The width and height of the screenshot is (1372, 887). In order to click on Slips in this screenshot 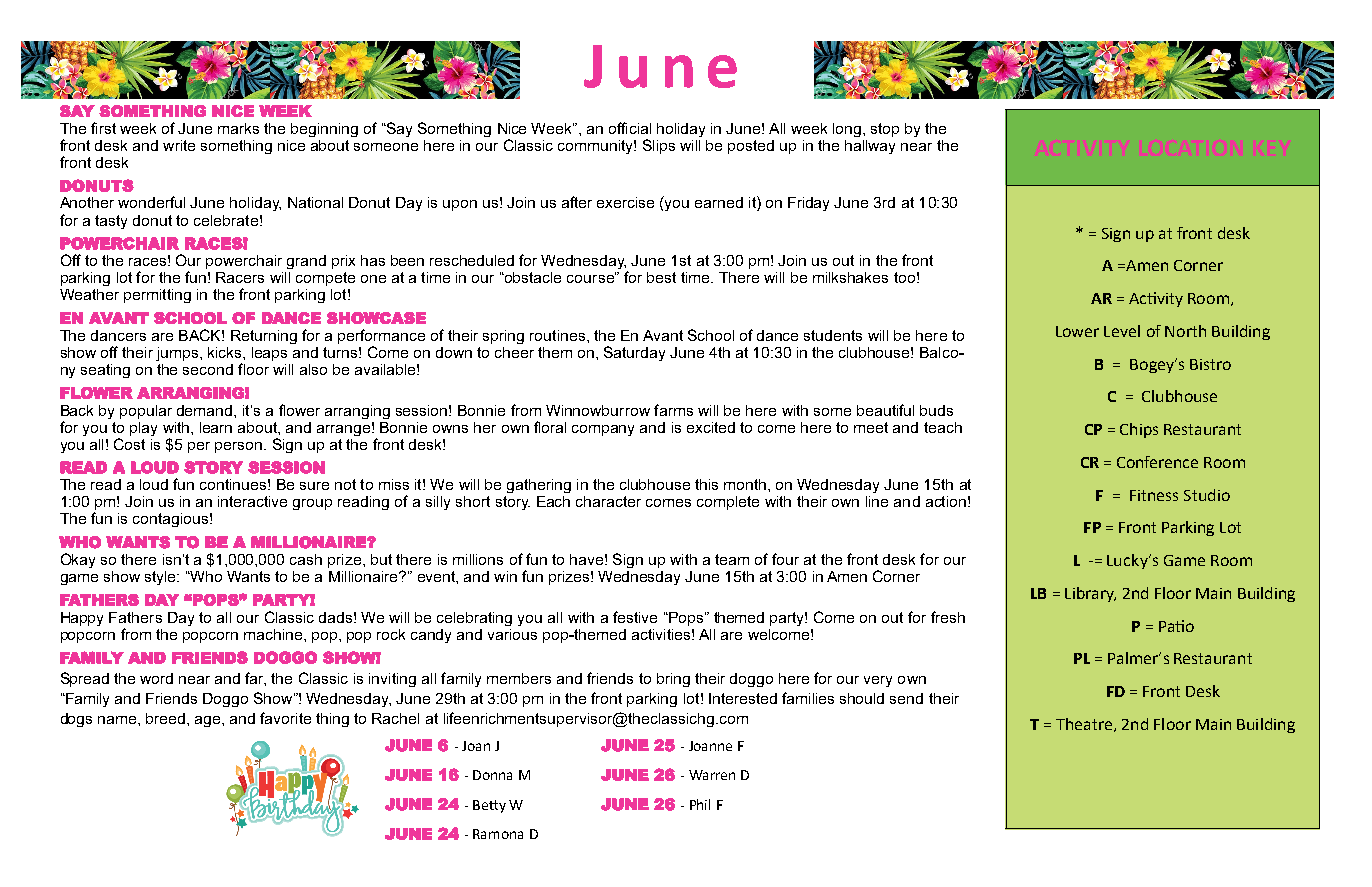, I will do `click(659, 146)`.
